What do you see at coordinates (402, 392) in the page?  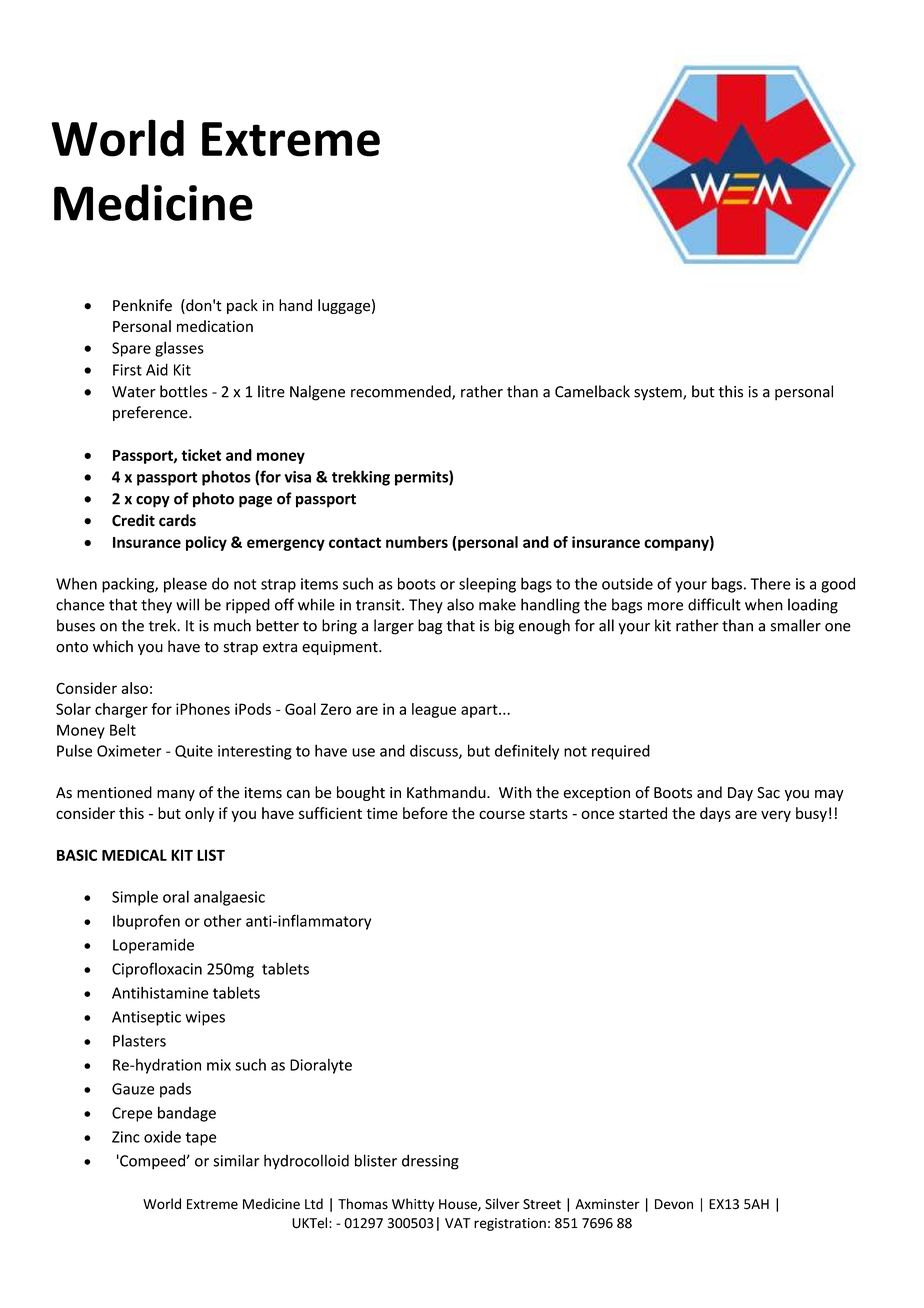 I see `recommended` at bounding box center [402, 392].
